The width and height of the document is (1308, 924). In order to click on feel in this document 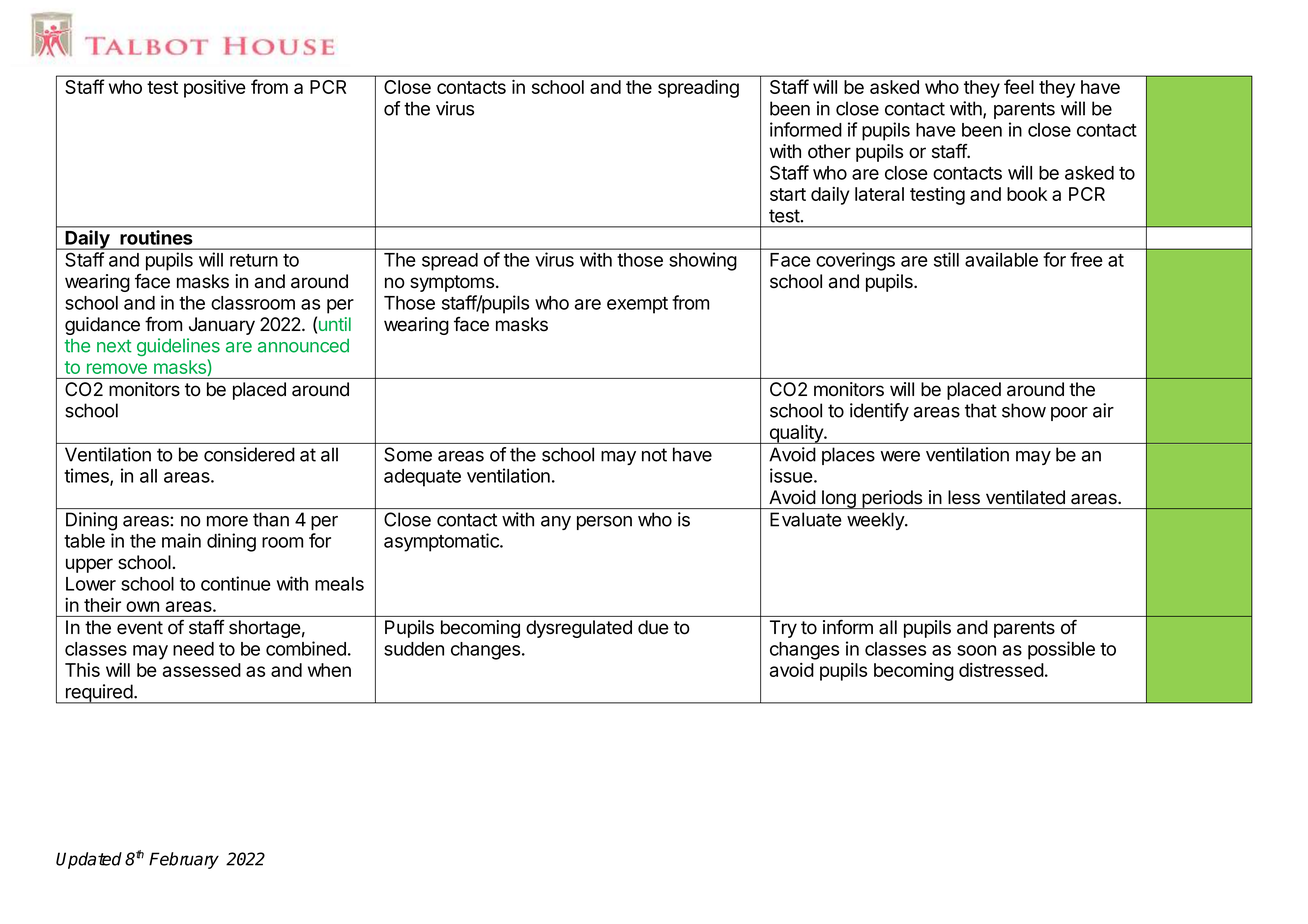, I will do `click(1019, 86)`.
